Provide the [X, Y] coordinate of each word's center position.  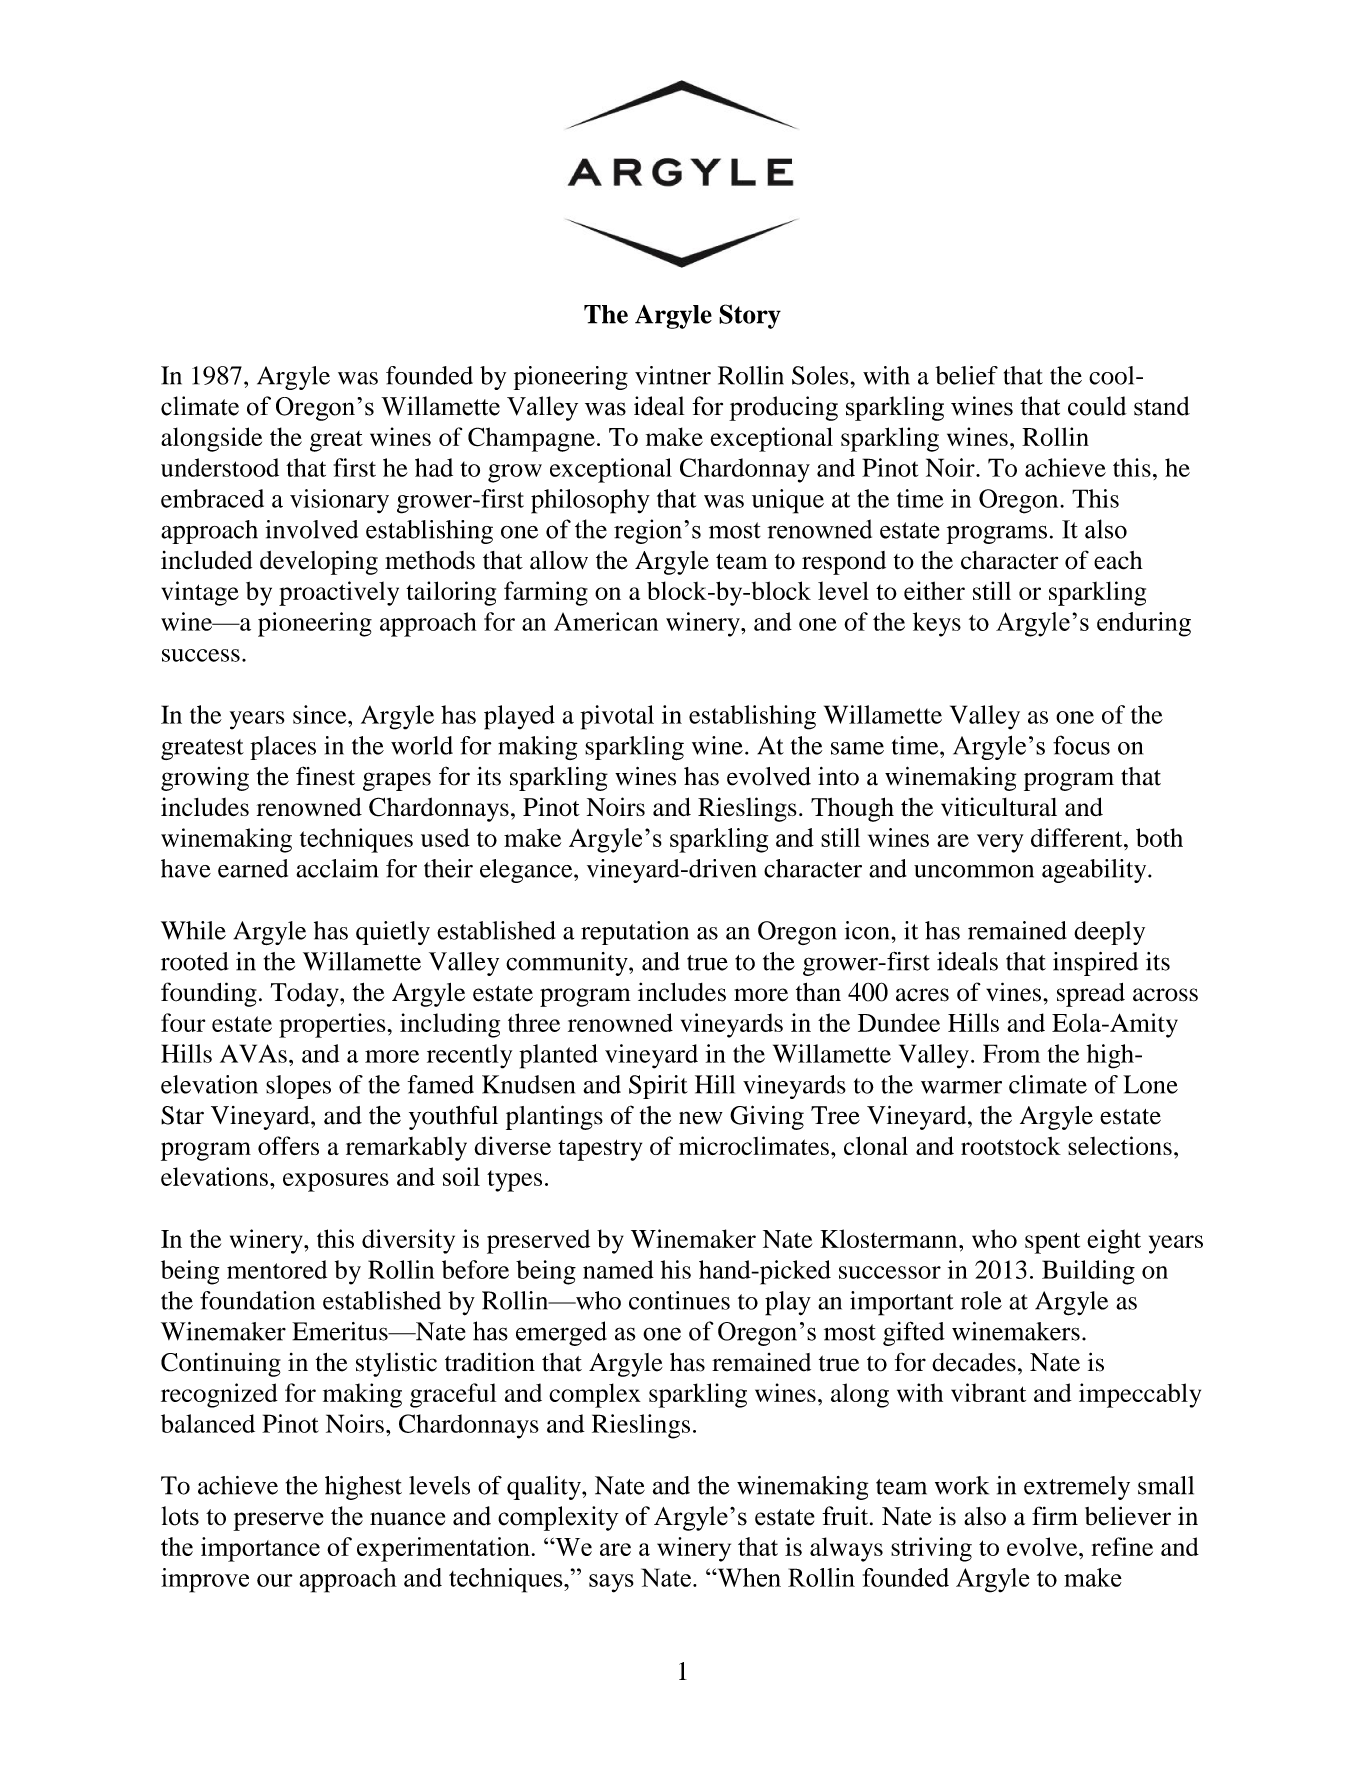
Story [750, 316]
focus [1081, 745]
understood [220, 467]
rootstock [1011, 1146]
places [283, 748]
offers [288, 1145]
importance [260, 1549]
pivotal [617, 717]
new [701, 1118]
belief [966, 375]
